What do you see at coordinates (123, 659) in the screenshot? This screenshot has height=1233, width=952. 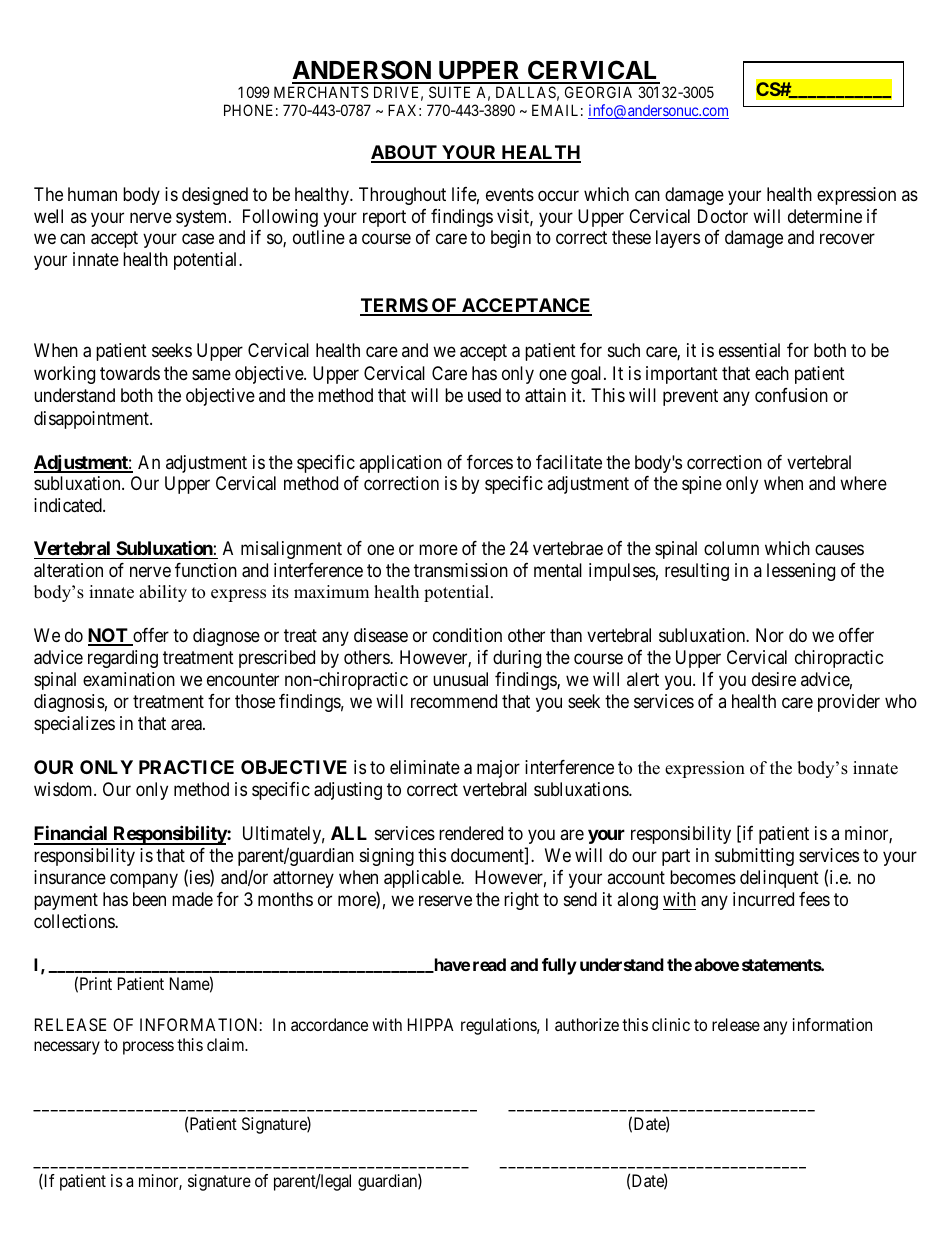 I see `regarding` at bounding box center [123, 659].
